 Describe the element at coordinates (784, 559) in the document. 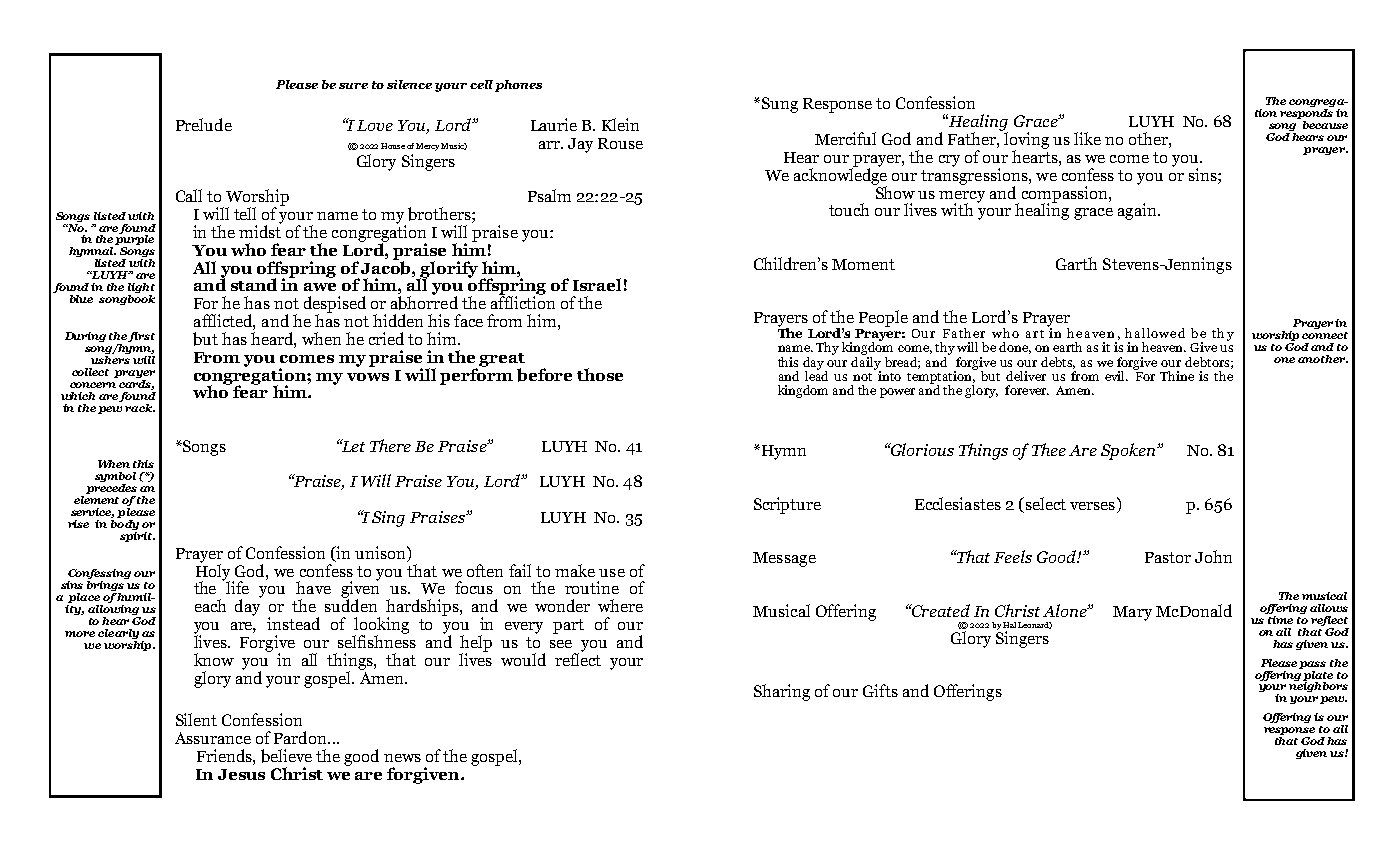

I see `Message` at that location.
